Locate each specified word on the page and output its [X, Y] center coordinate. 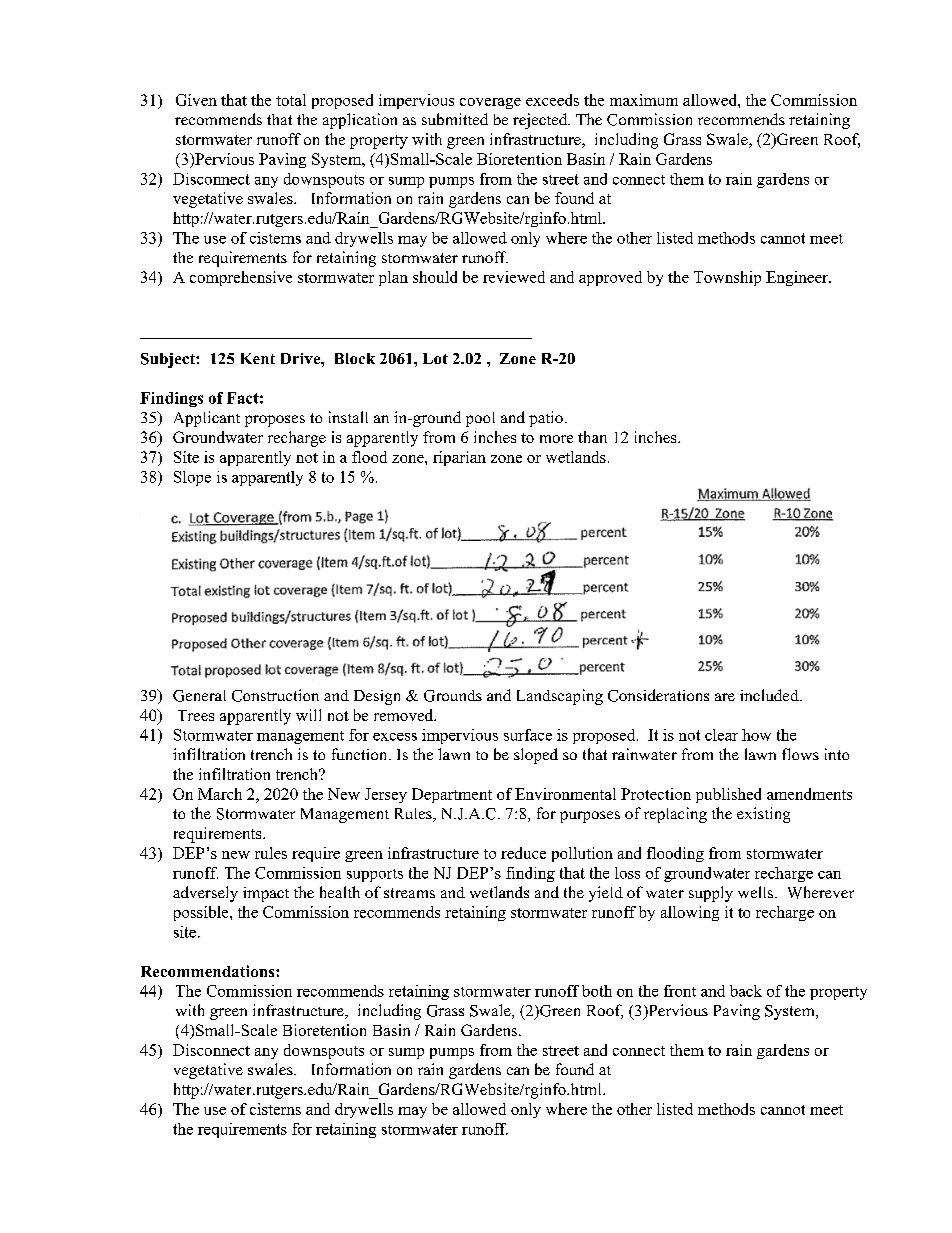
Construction [275, 695]
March [220, 794]
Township [727, 278]
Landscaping [560, 697]
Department [452, 795]
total [291, 100]
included [770, 695]
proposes [275, 421]
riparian [459, 458]
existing [763, 815]
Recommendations [209, 971]
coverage [490, 103]
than [592, 437]
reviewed [514, 277]
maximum [644, 100]
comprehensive [241, 278]
